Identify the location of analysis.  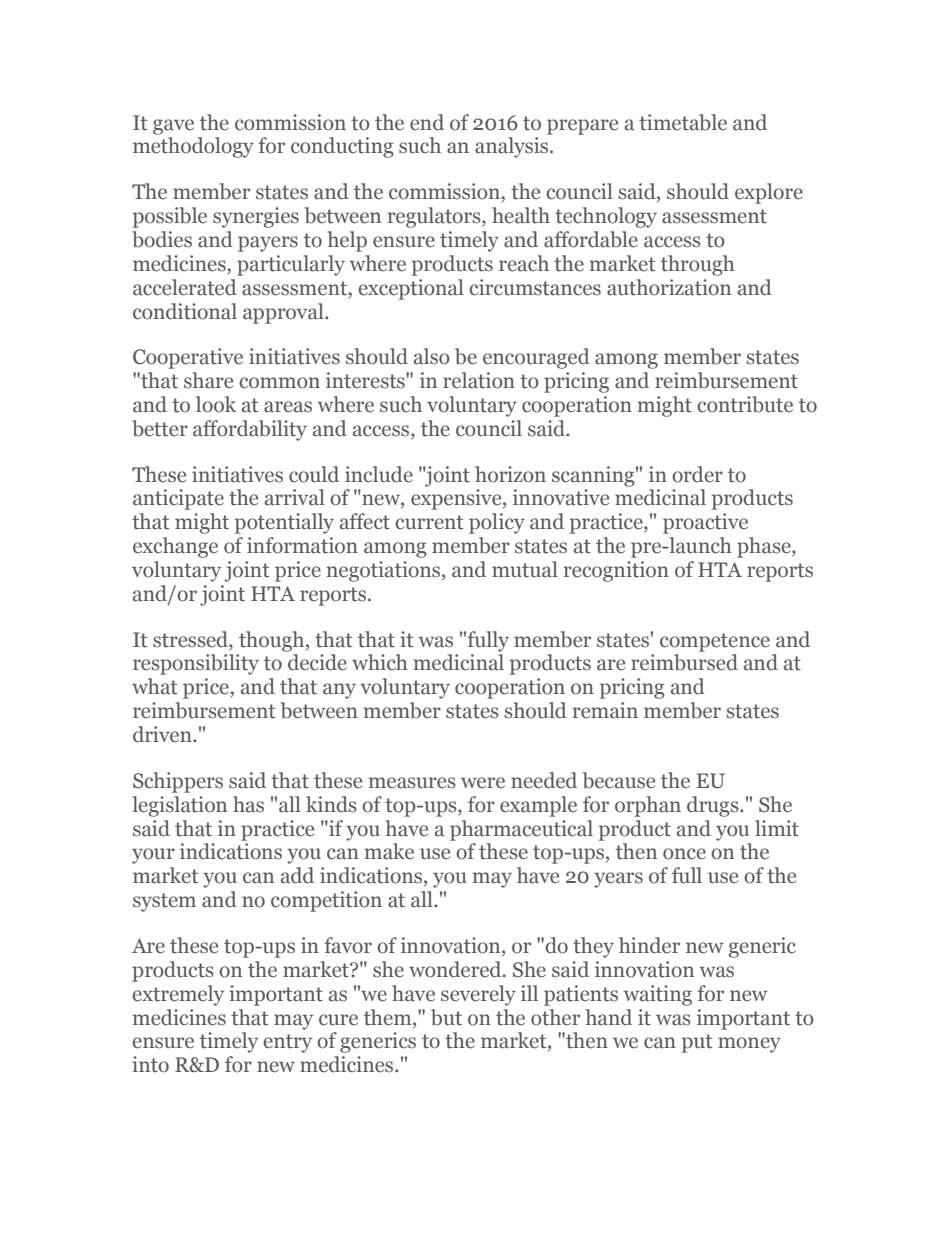
(513, 147).
